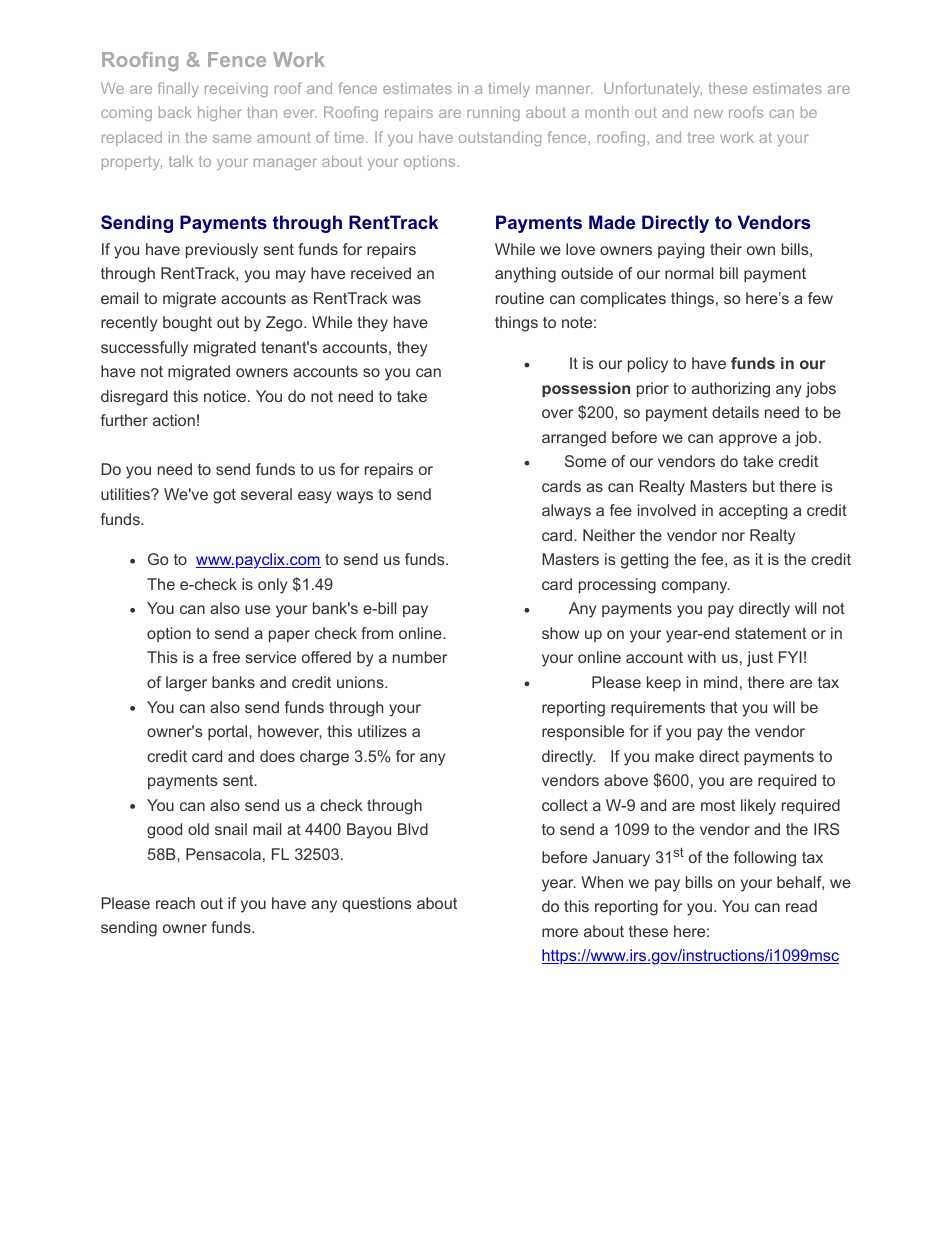 This document has width=952, height=1233. I want to click on authorizing, so click(731, 390).
